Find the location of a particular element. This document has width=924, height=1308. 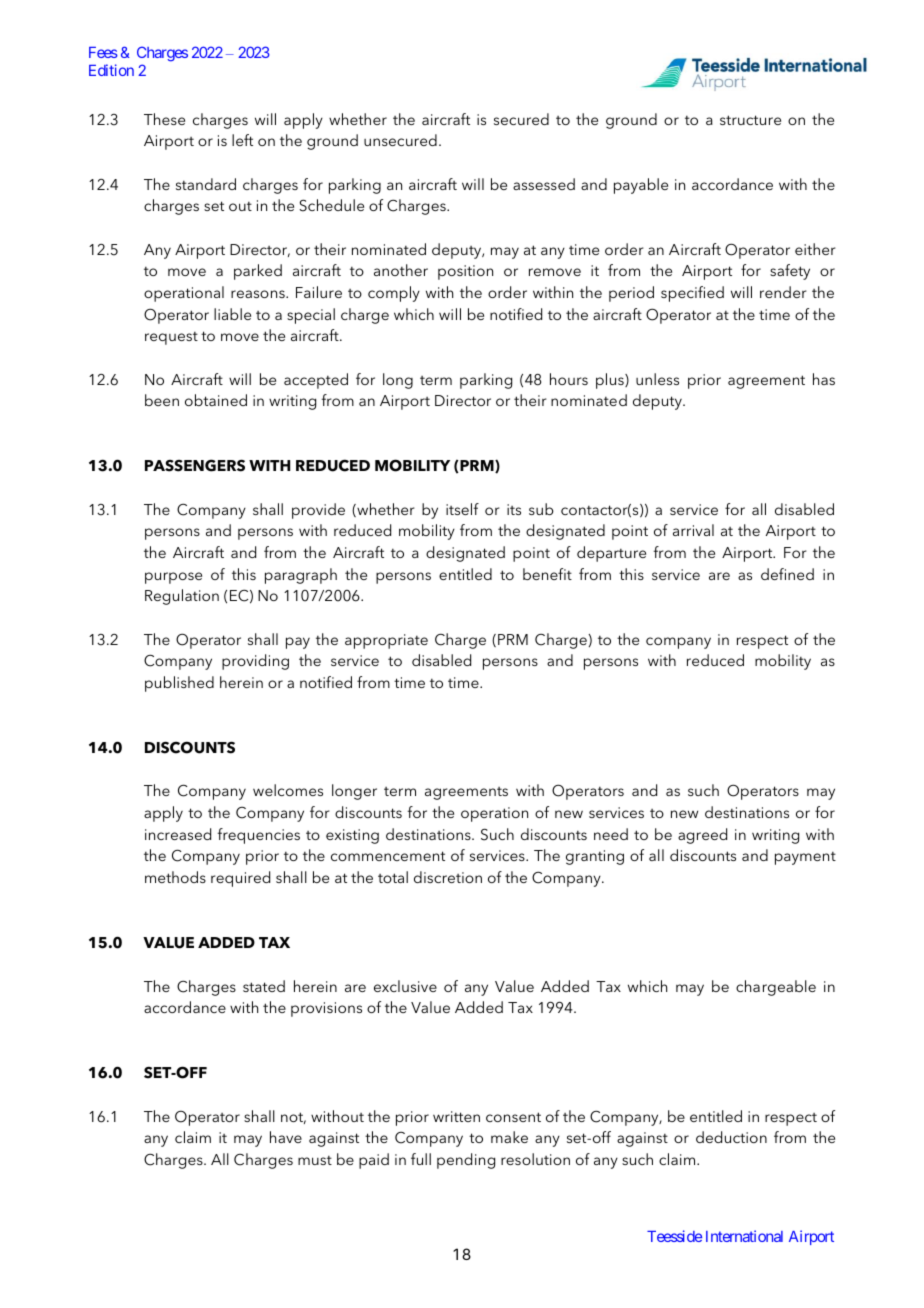

These is located at coordinates (164, 119).
